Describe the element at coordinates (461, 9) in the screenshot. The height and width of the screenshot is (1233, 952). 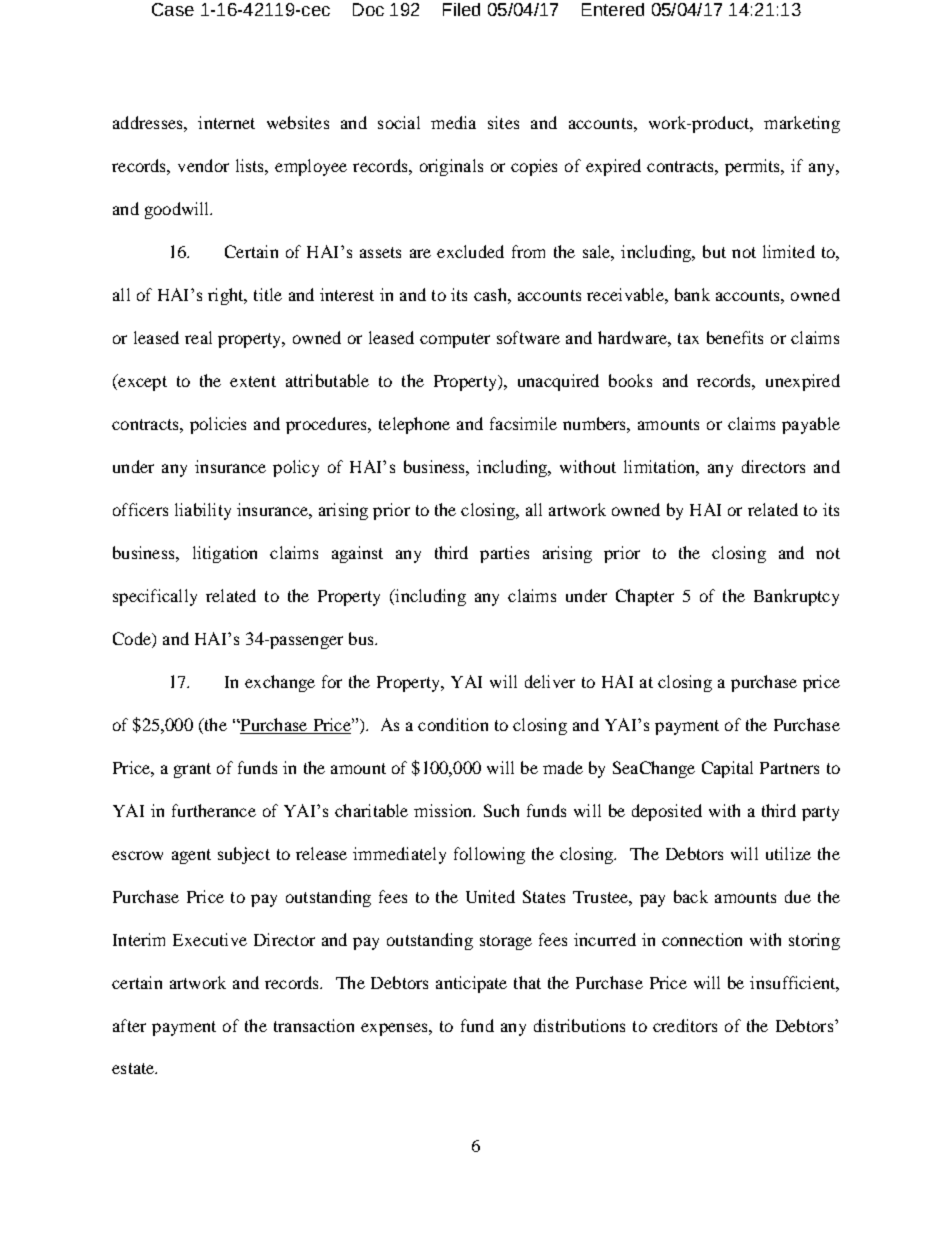
I see `Filed` at that location.
